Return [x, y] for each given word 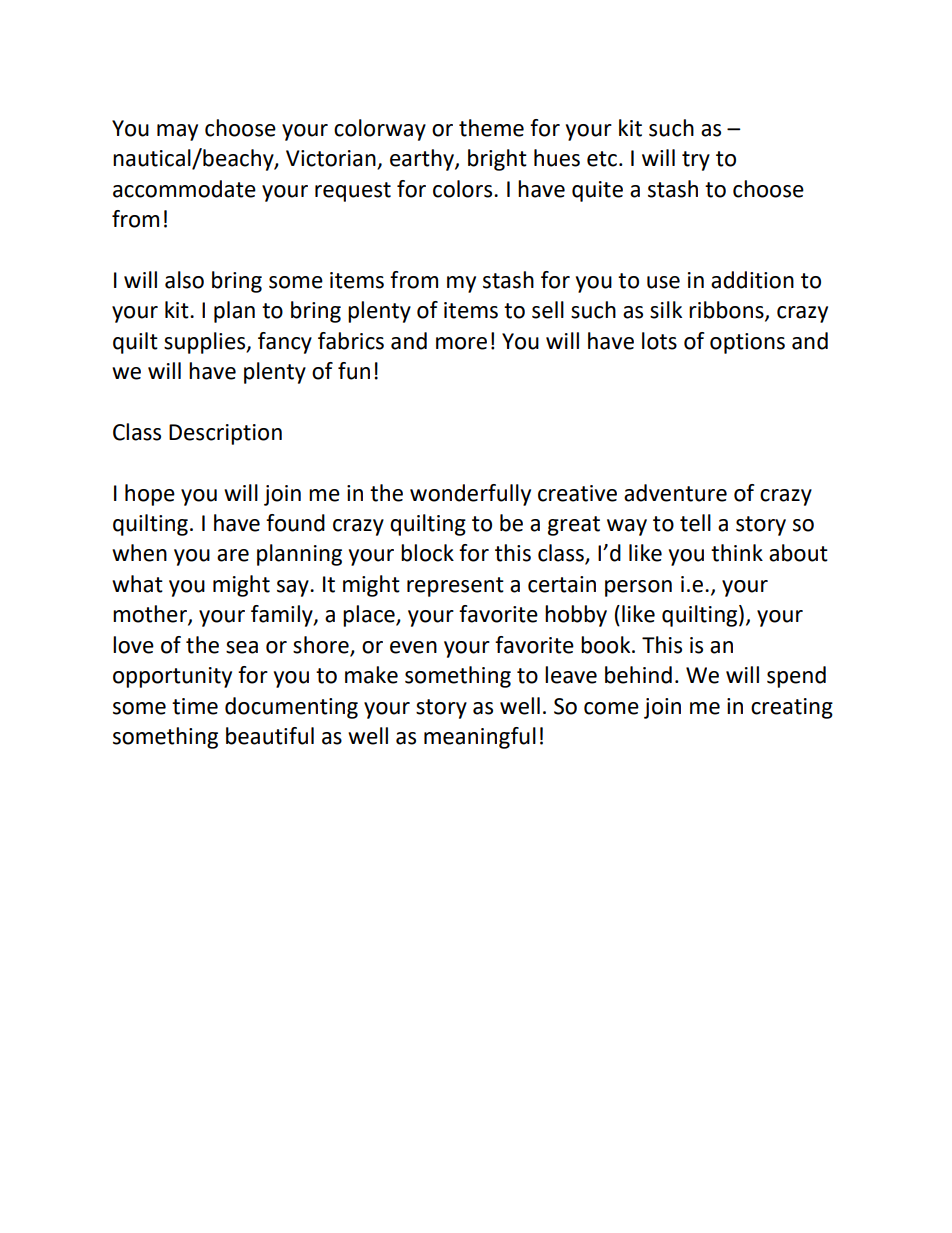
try [696, 161]
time [195, 706]
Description [225, 434]
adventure [675, 493]
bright [497, 160]
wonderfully [470, 495]
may [177, 132]
